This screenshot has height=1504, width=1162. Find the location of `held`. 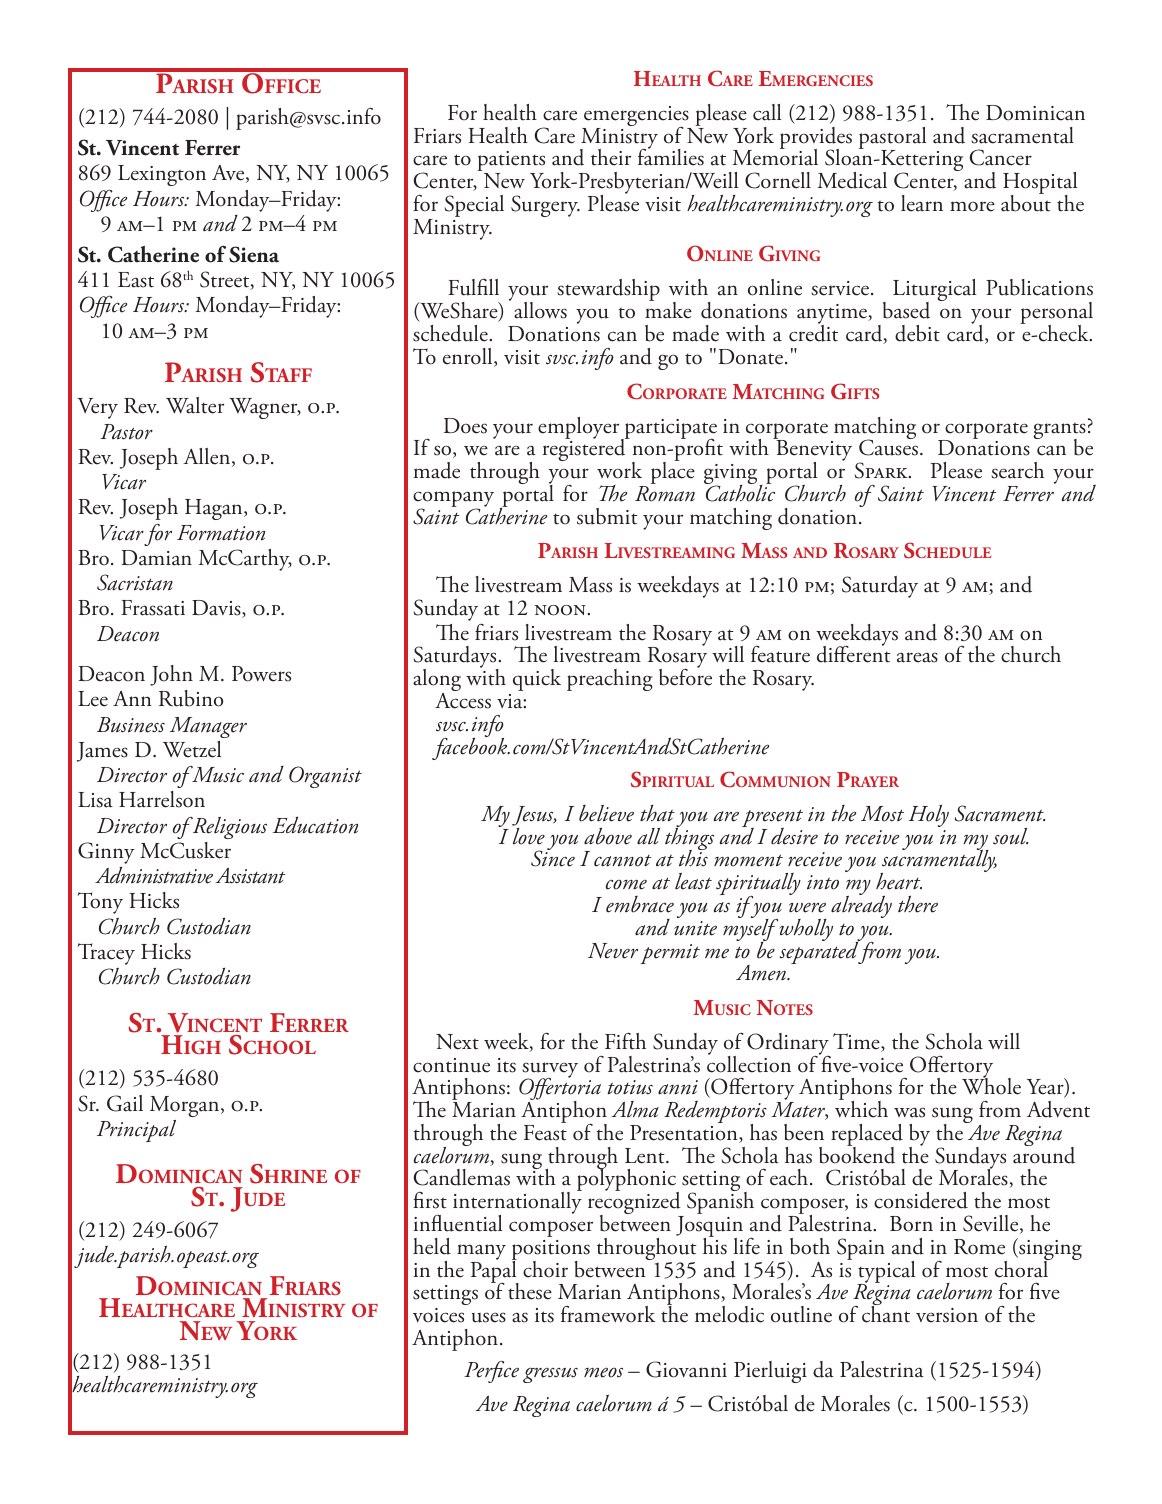

held is located at coordinates (432, 1246).
